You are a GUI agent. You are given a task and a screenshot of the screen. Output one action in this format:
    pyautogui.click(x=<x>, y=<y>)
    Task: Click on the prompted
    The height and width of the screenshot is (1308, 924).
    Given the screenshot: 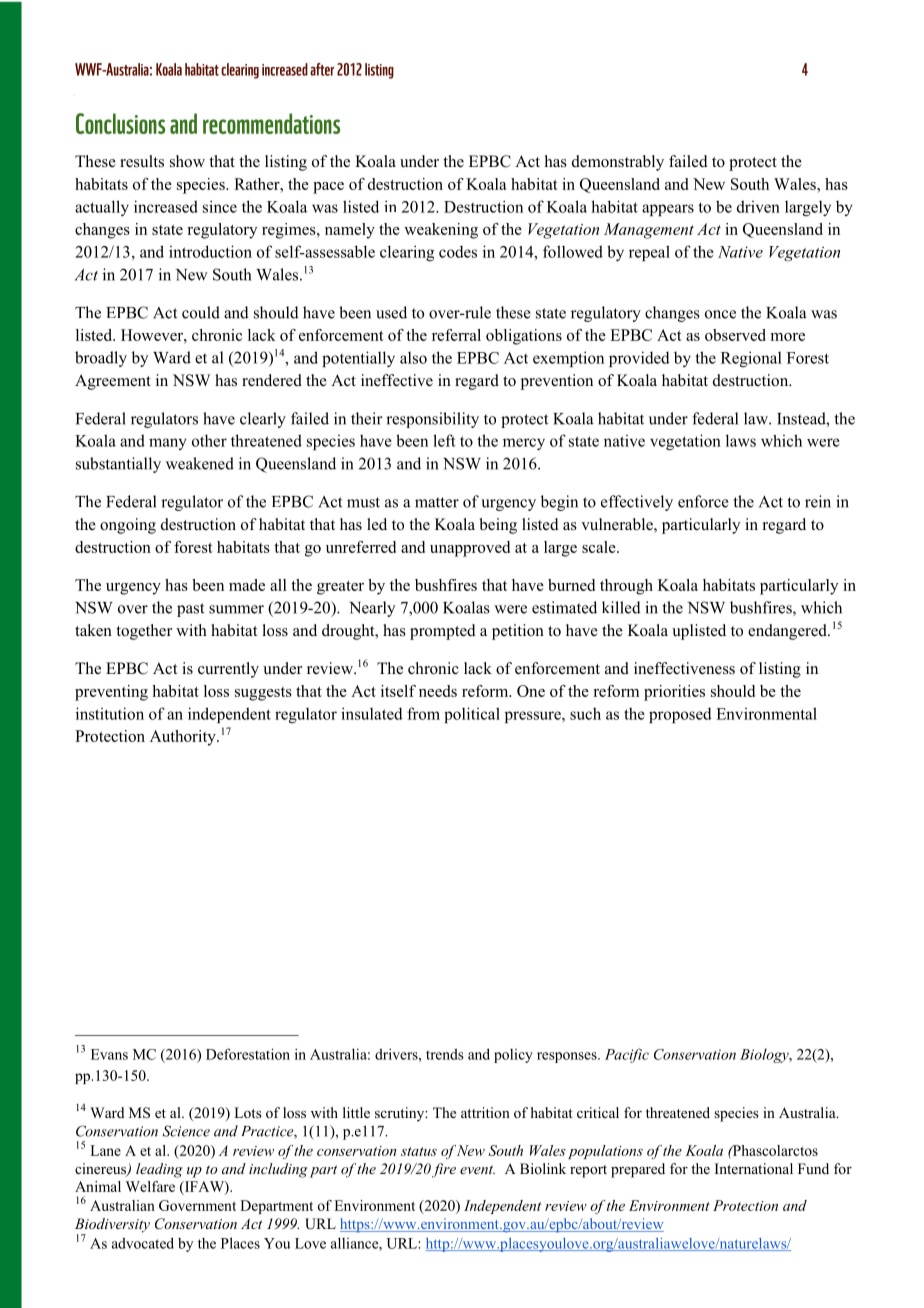 What is the action you would take?
    pyautogui.click(x=443, y=632)
